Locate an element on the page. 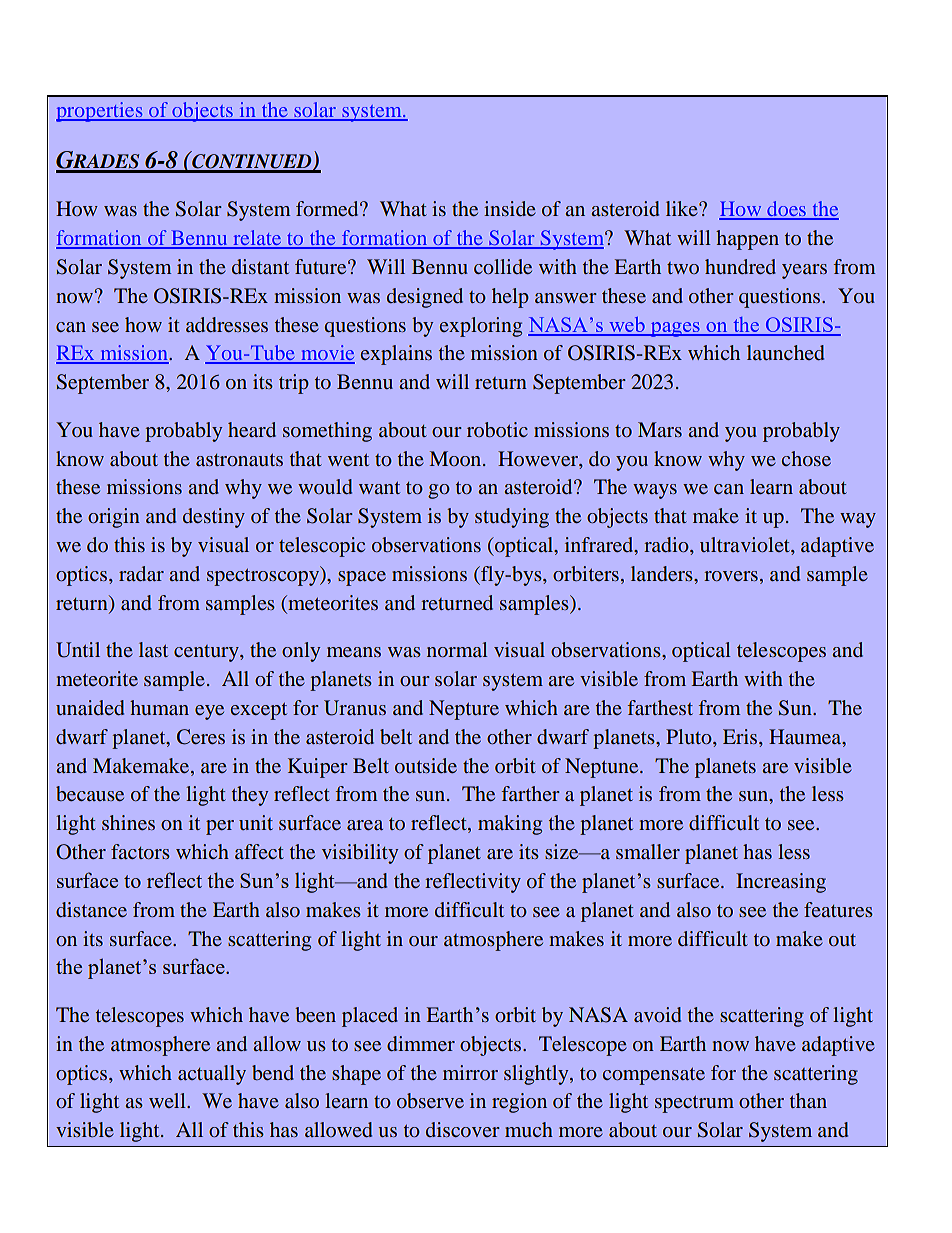  observe is located at coordinates (430, 1100).
